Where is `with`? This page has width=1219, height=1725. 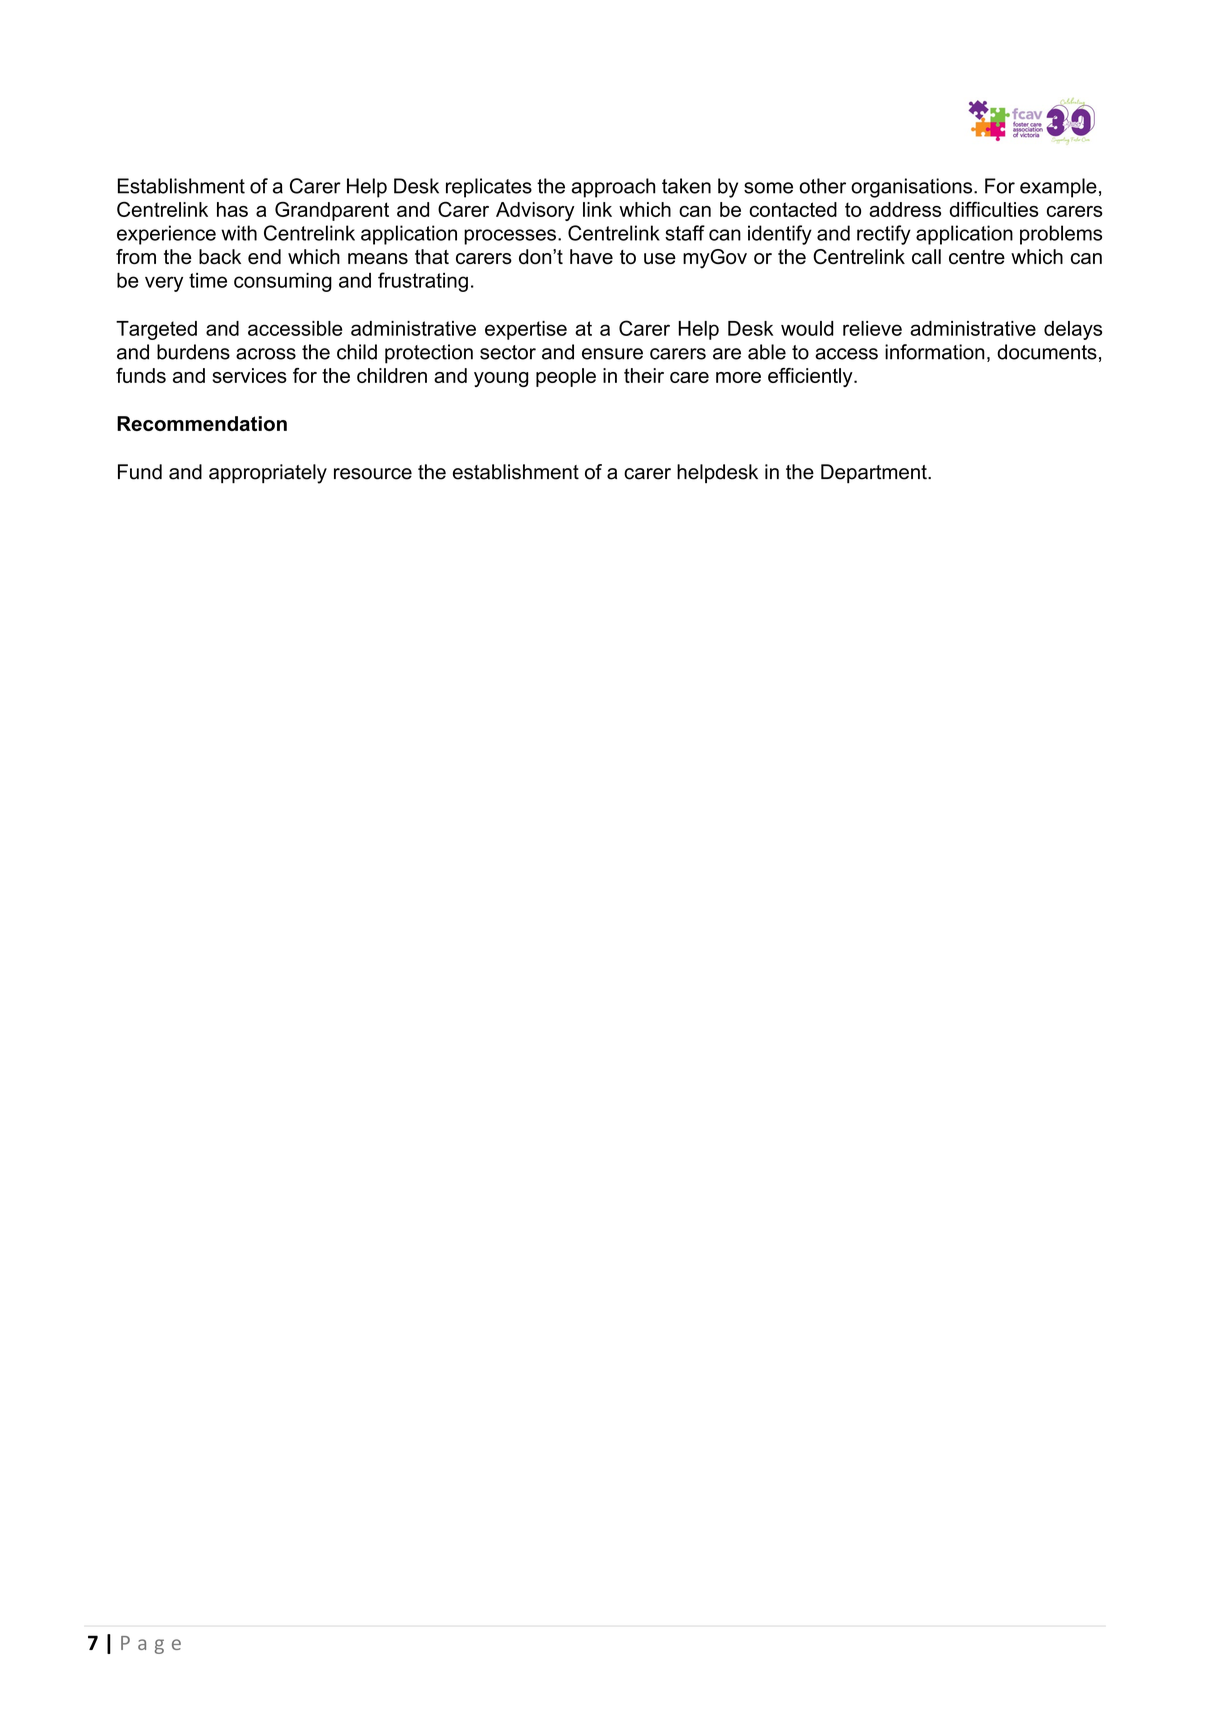
with is located at coordinates (239, 233).
